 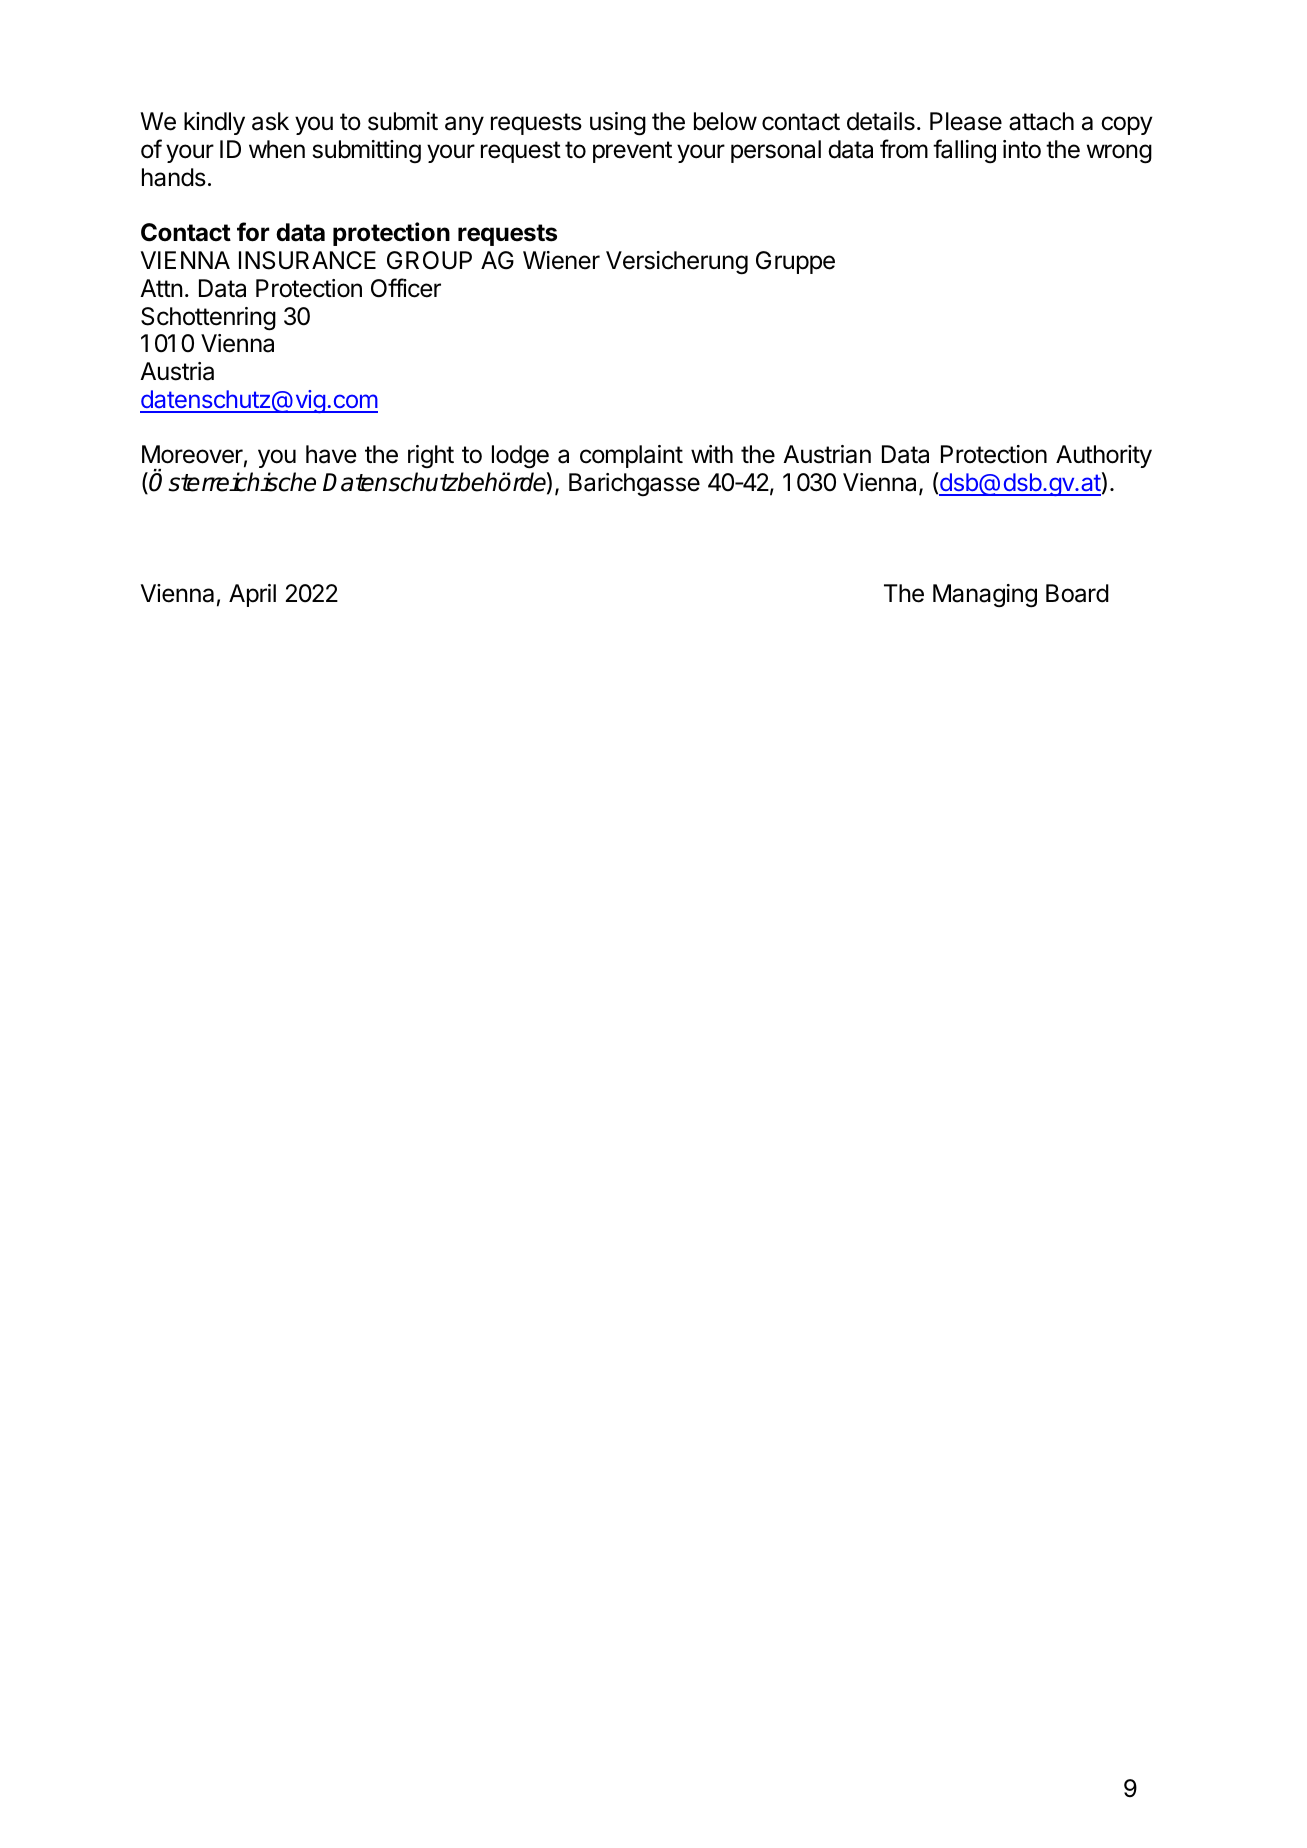 I want to click on when, so click(x=277, y=149).
